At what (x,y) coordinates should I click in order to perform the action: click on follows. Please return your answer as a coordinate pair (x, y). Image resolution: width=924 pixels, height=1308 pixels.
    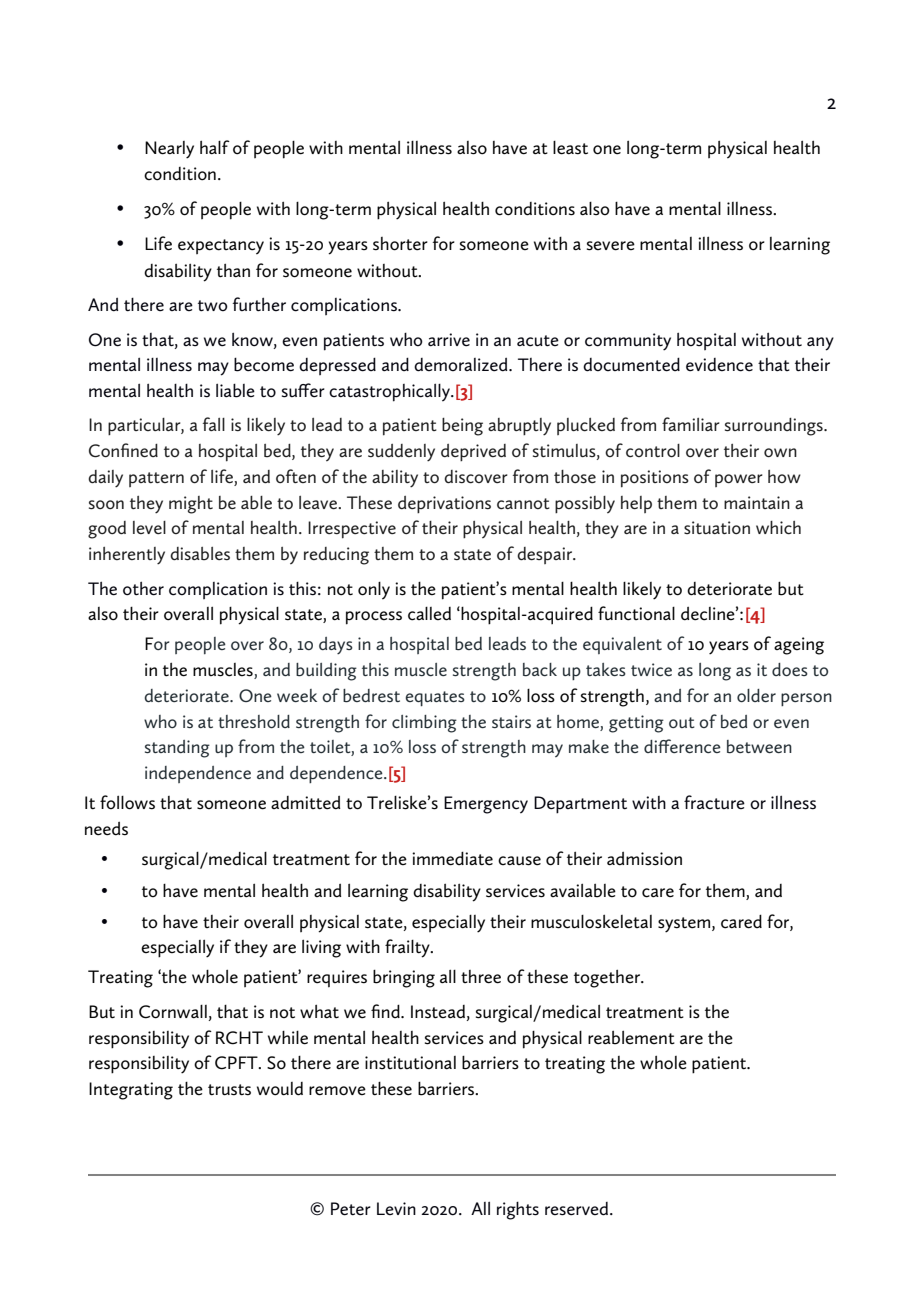
    Looking at the image, I should click on (127, 802).
